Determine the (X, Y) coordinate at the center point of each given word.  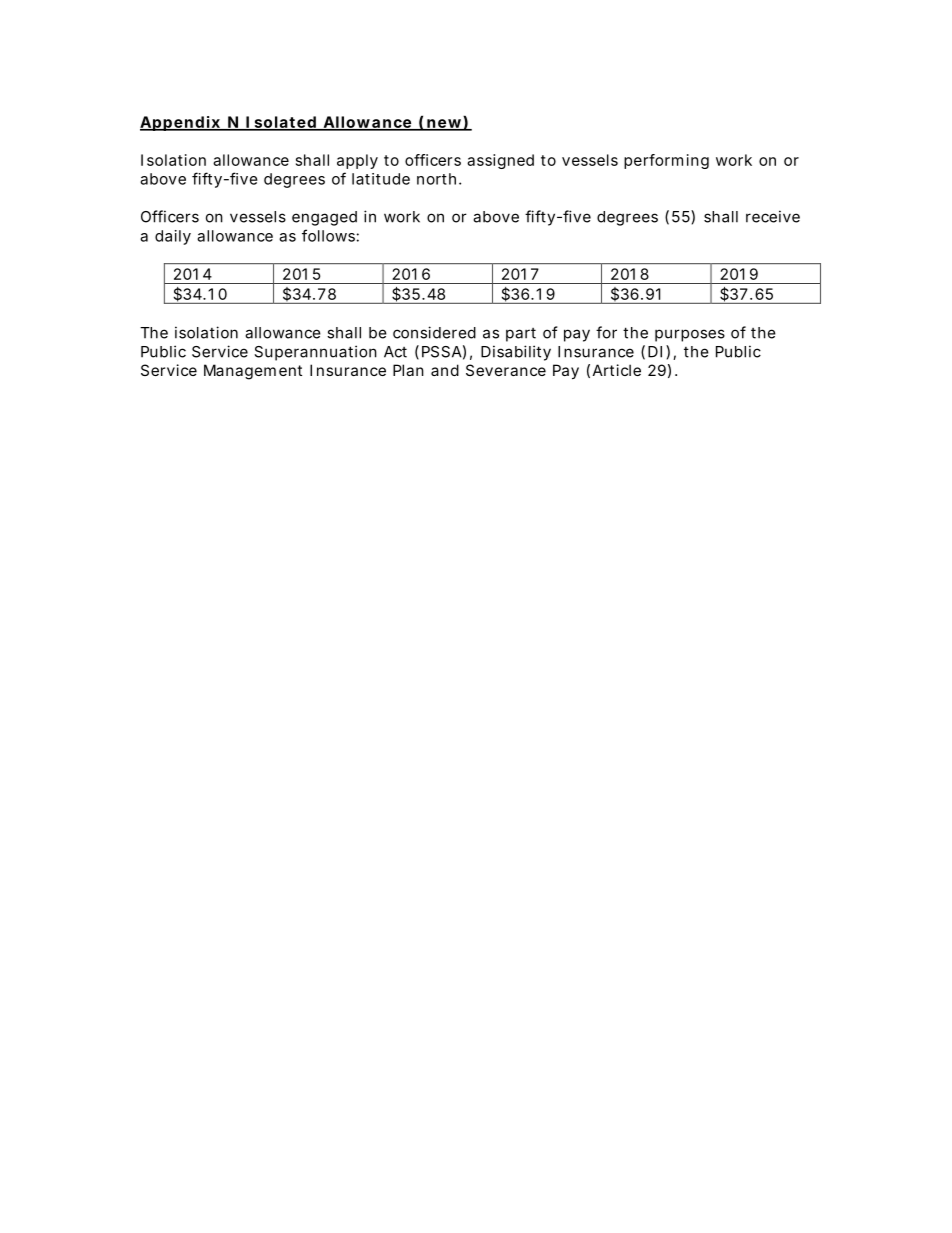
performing (666, 161)
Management (253, 372)
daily (173, 237)
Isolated (281, 123)
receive (773, 216)
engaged (324, 218)
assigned (500, 161)
